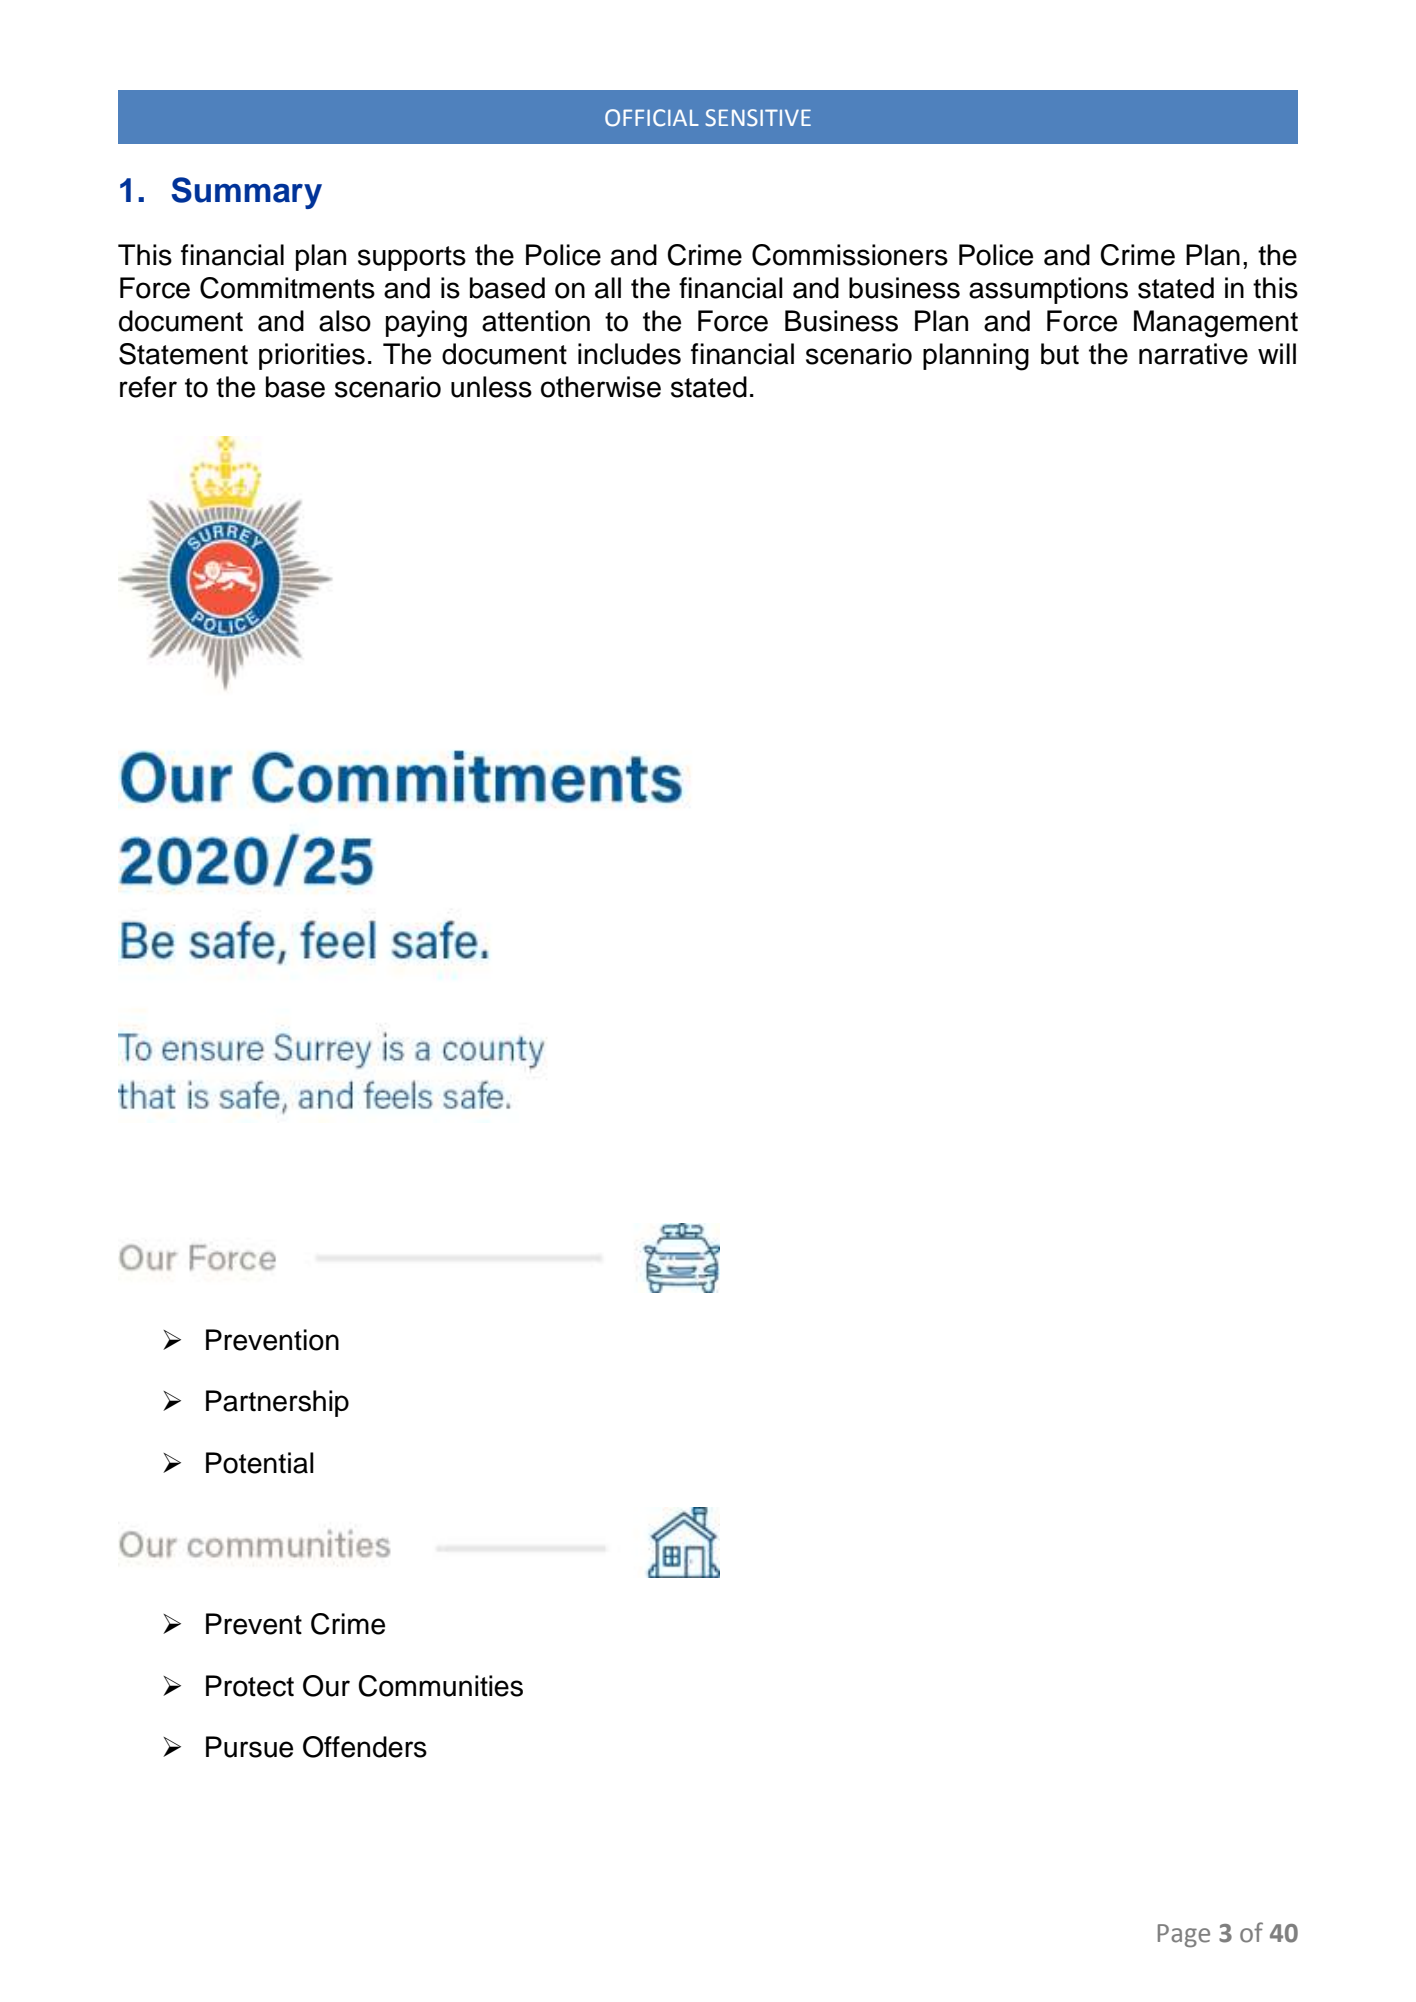 The image size is (1416, 2002). What do you see at coordinates (249, 1747) in the document?
I see `Pursue` at bounding box center [249, 1747].
